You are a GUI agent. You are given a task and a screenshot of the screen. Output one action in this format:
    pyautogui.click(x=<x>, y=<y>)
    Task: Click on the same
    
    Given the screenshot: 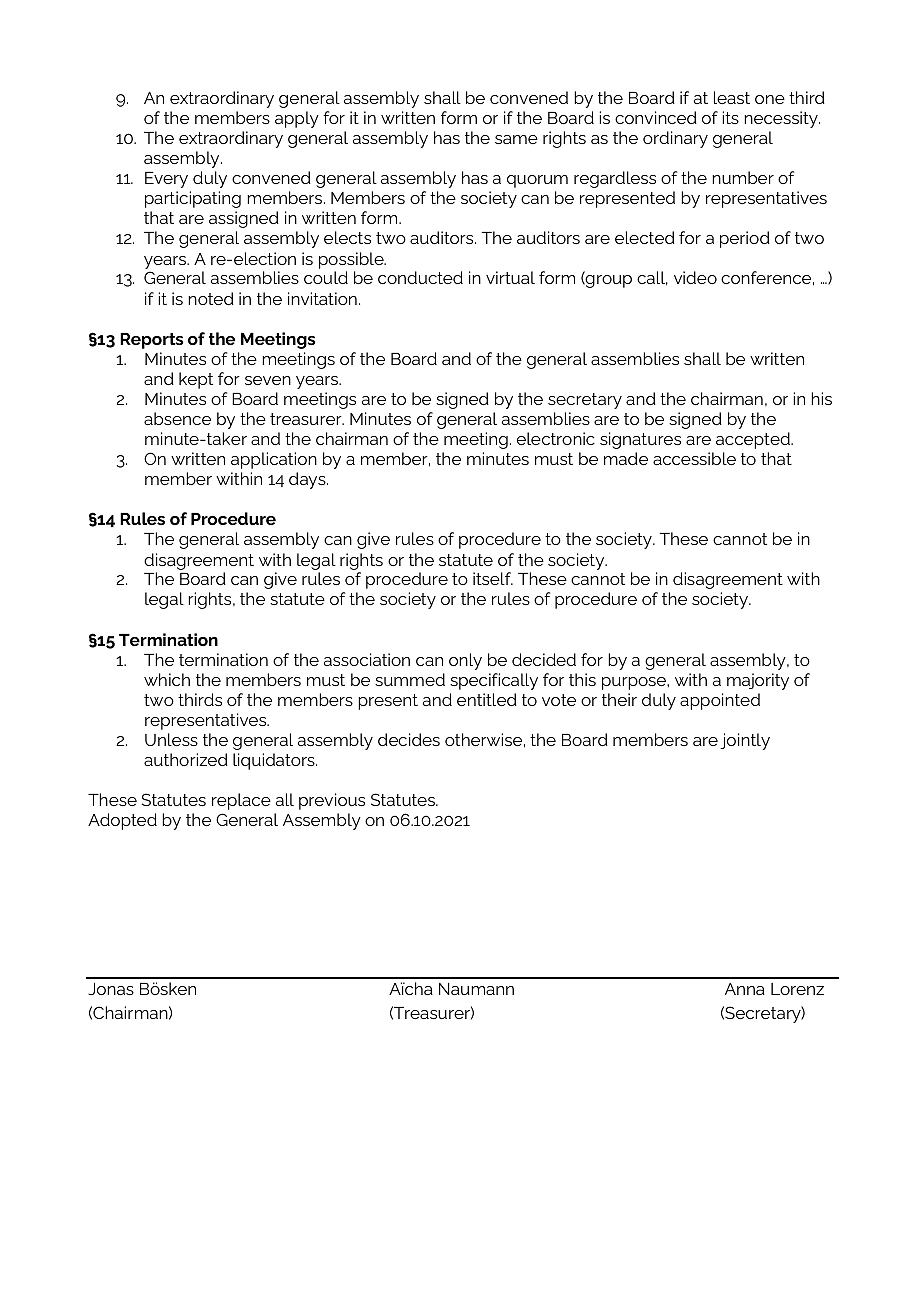 What is the action you would take?
    pyautogui.click(x=516, y=139)
